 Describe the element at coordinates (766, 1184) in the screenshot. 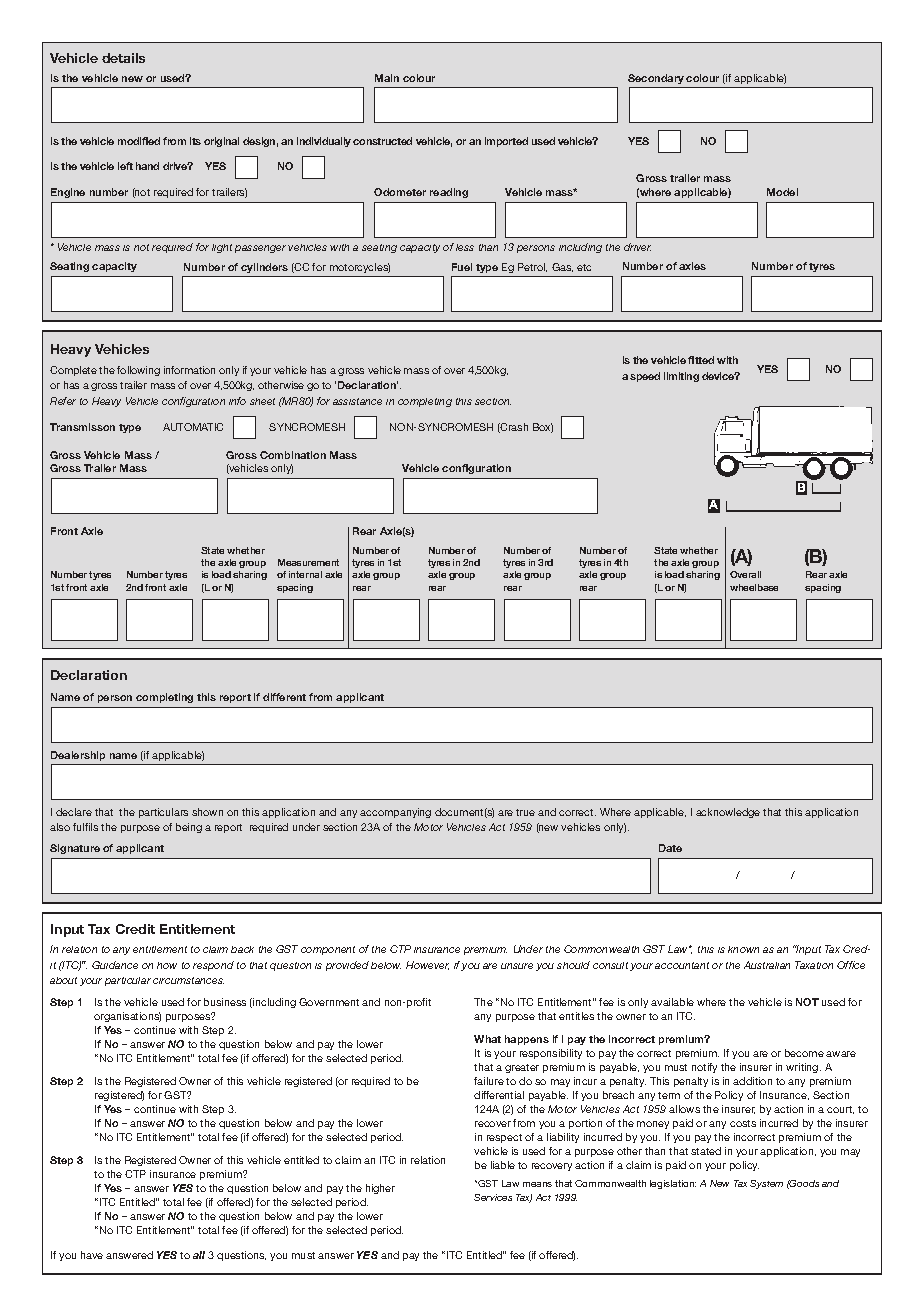

I see `System` at that location.
